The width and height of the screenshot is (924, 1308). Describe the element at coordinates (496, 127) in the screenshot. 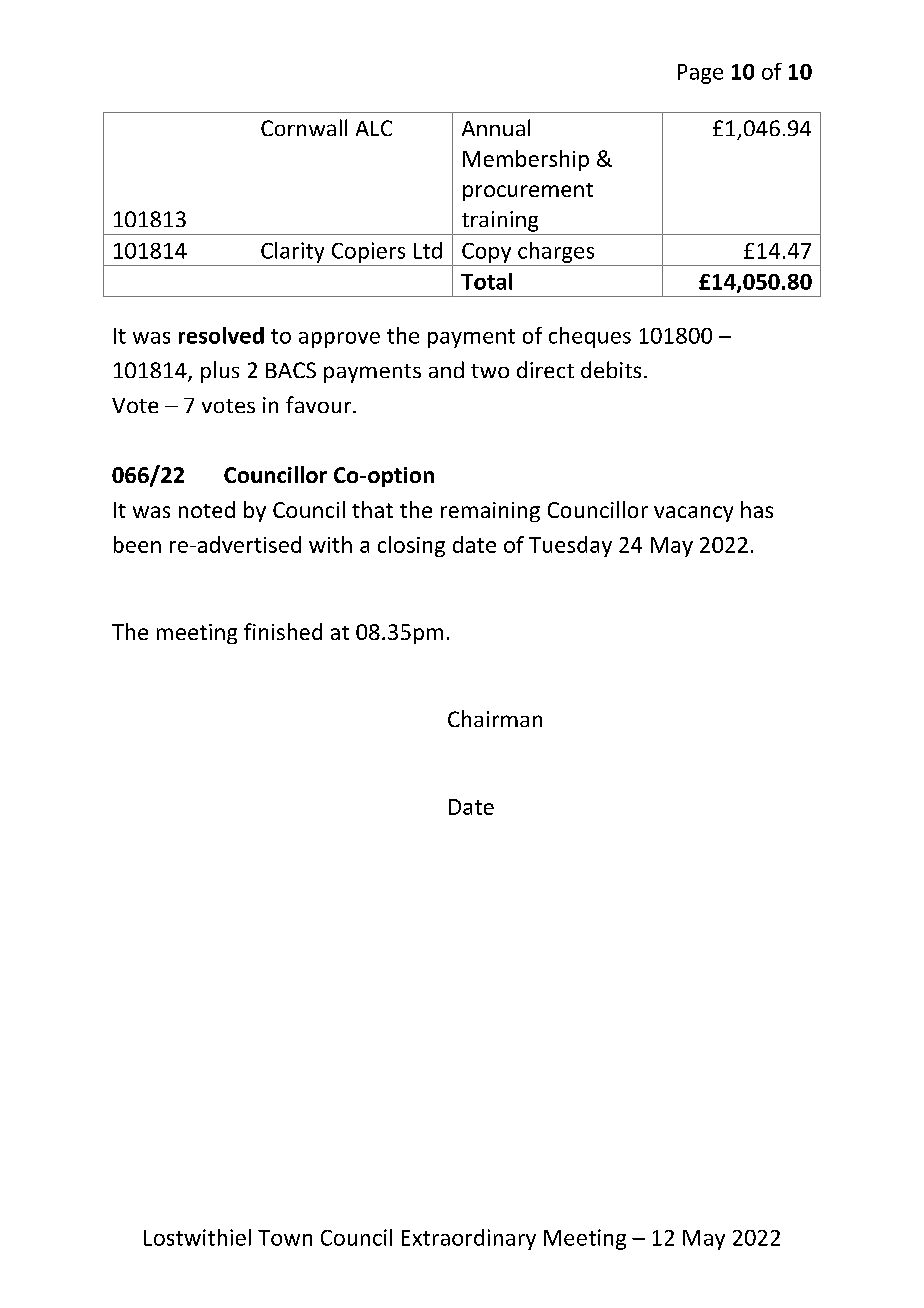

I see `Annual` at that location.
